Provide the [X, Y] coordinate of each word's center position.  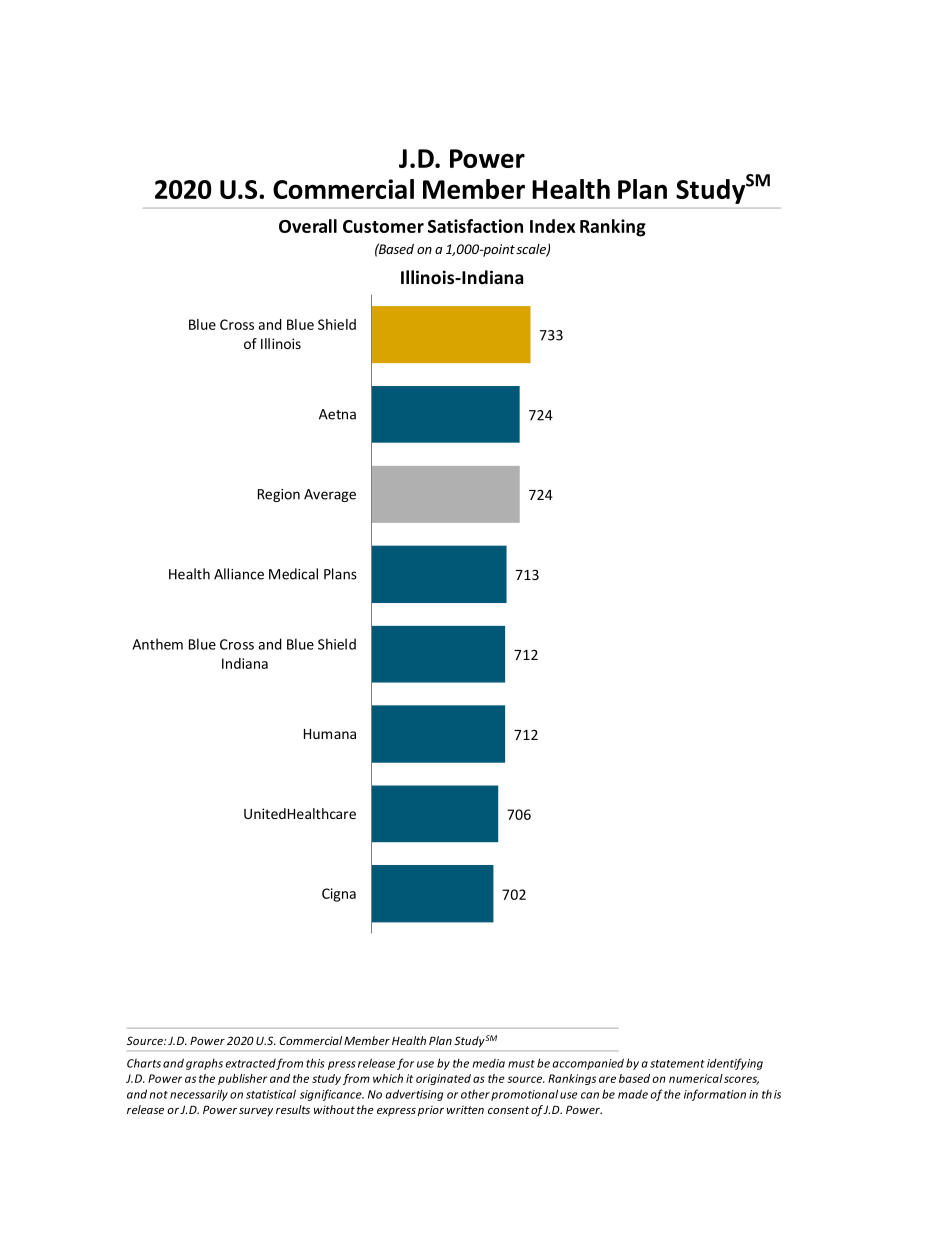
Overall [308, 226]
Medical [293, 574]
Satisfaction [475, 226]
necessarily [199, 1095]
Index [553, 226]
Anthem [157, 644]
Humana [330, 734]
